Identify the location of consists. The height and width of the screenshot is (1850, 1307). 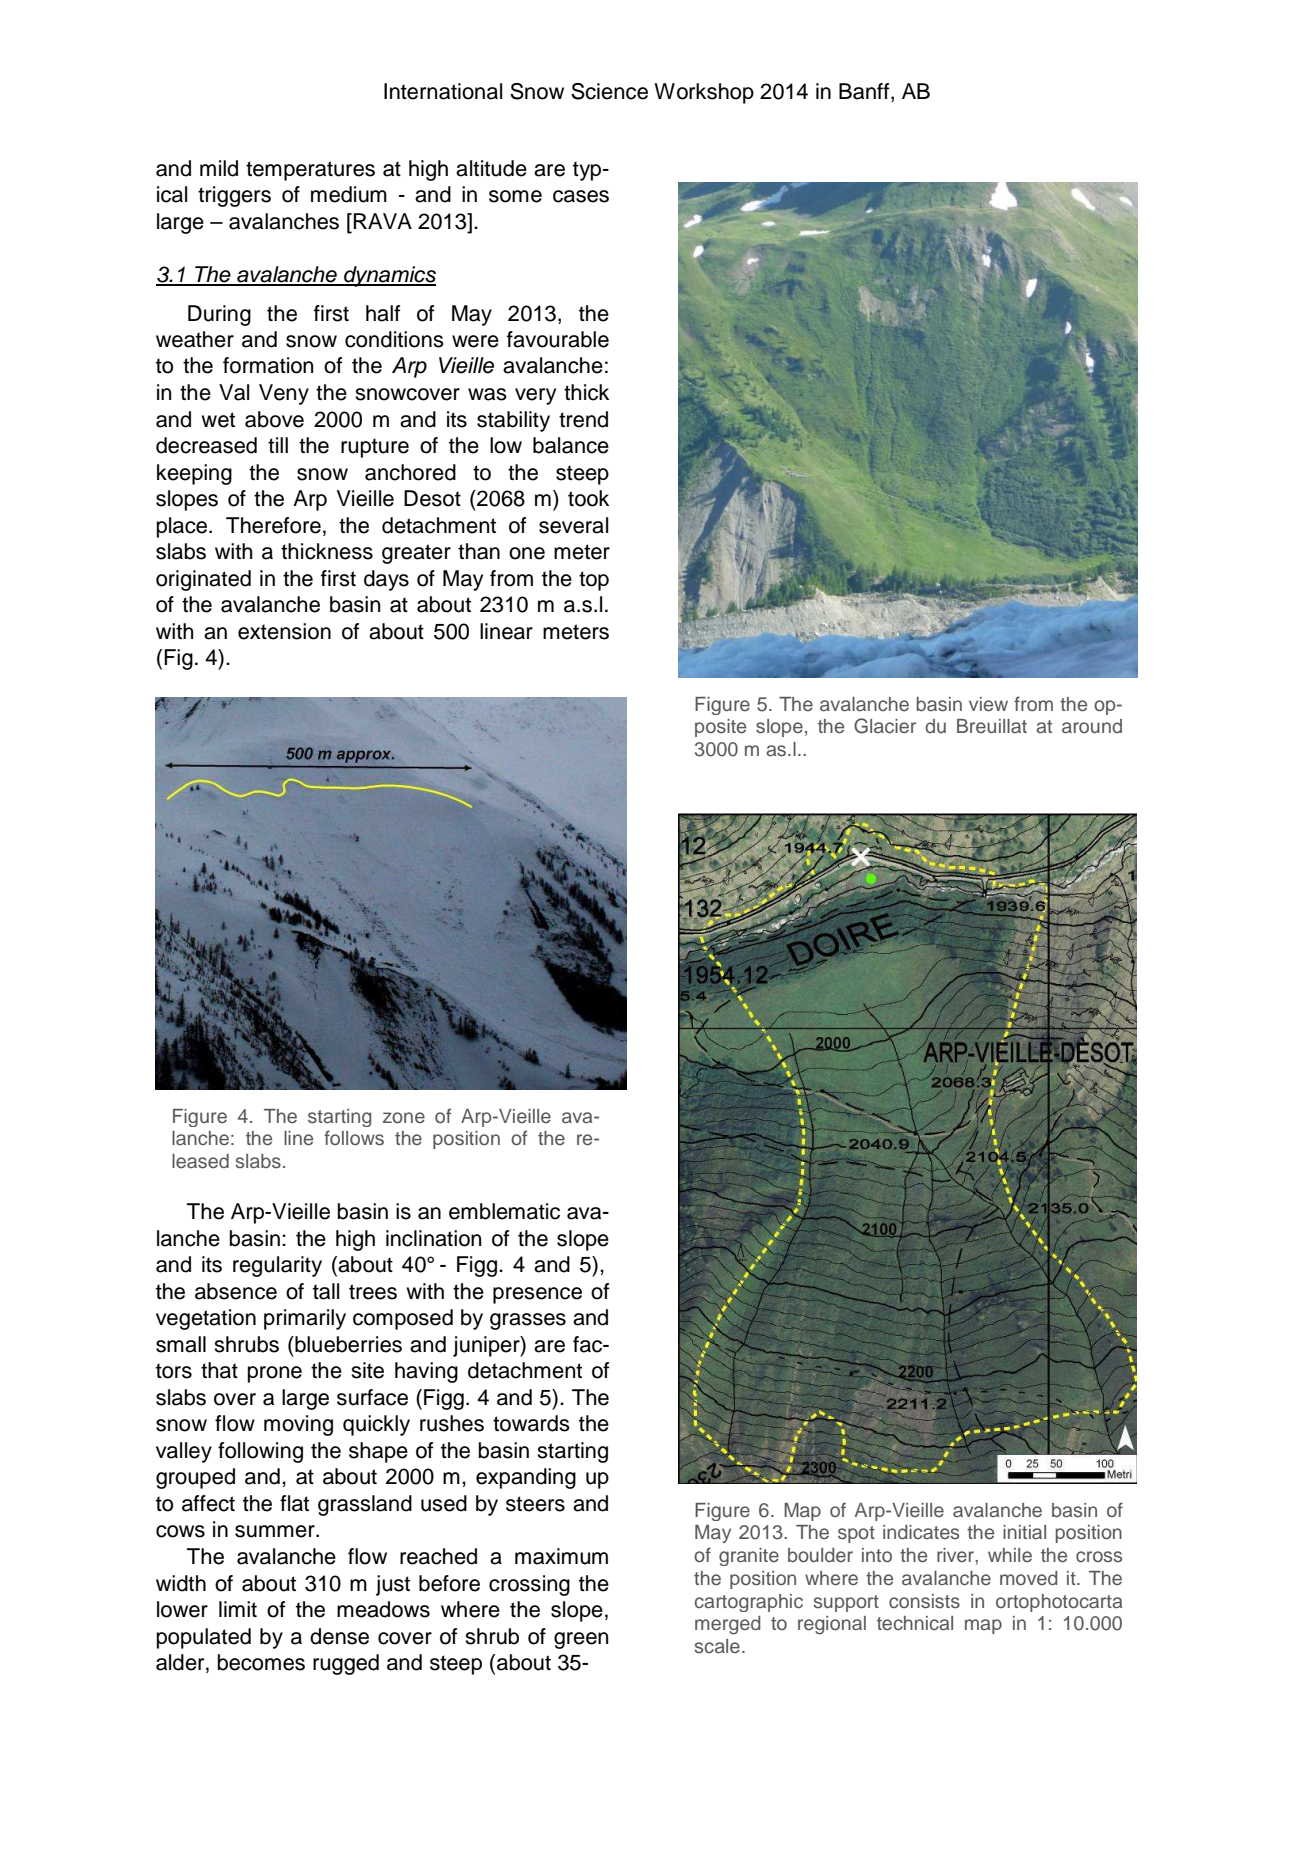
(924, 1601).
